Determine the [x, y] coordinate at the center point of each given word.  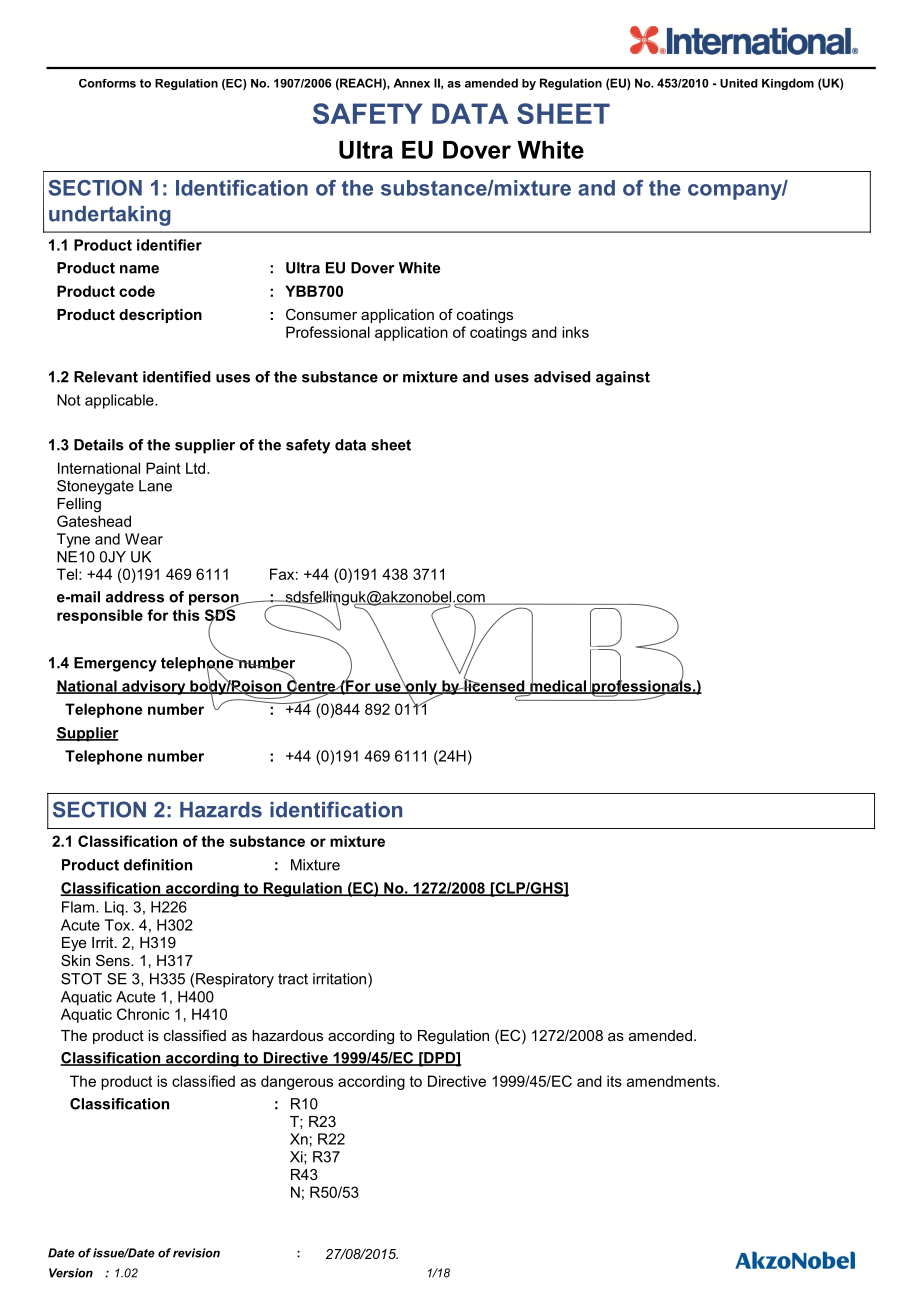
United [739, 83]
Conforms [107, 83]
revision [196, 1253]
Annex [411, 83]
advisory [154, 687]
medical [558, 686]
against [623, 378]
